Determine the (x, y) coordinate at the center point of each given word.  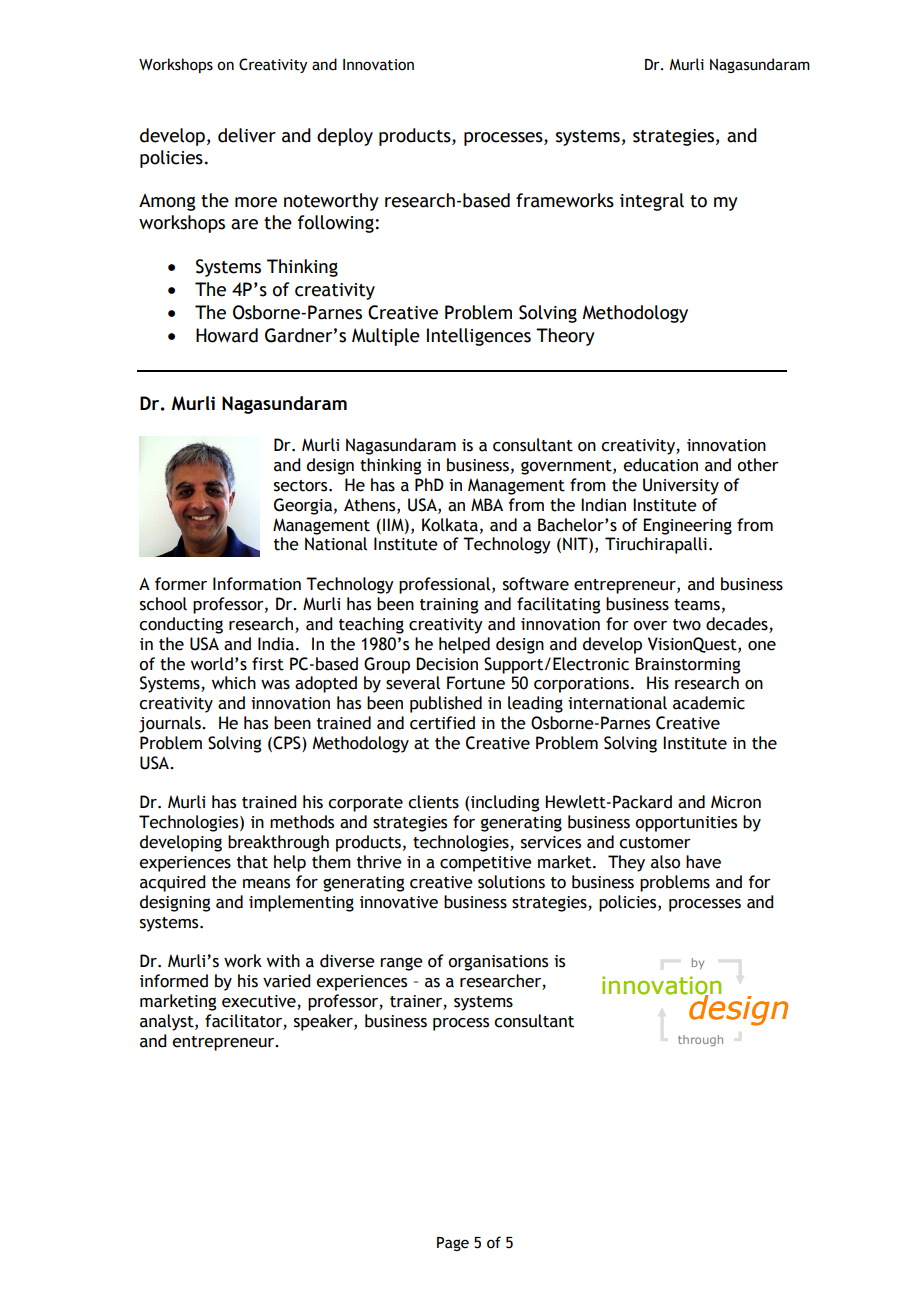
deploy (345, 137)
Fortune (476, 683)
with (283, 961)
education (660, 465)
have (703, 862)
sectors (302, 486)
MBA (487, 504)
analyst (168, 1022)
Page (453, 1244)
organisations (498, 963)
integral (652, 202)
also (665, 862)
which (234, 683)
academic (709, 703)
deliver (247, 135)
